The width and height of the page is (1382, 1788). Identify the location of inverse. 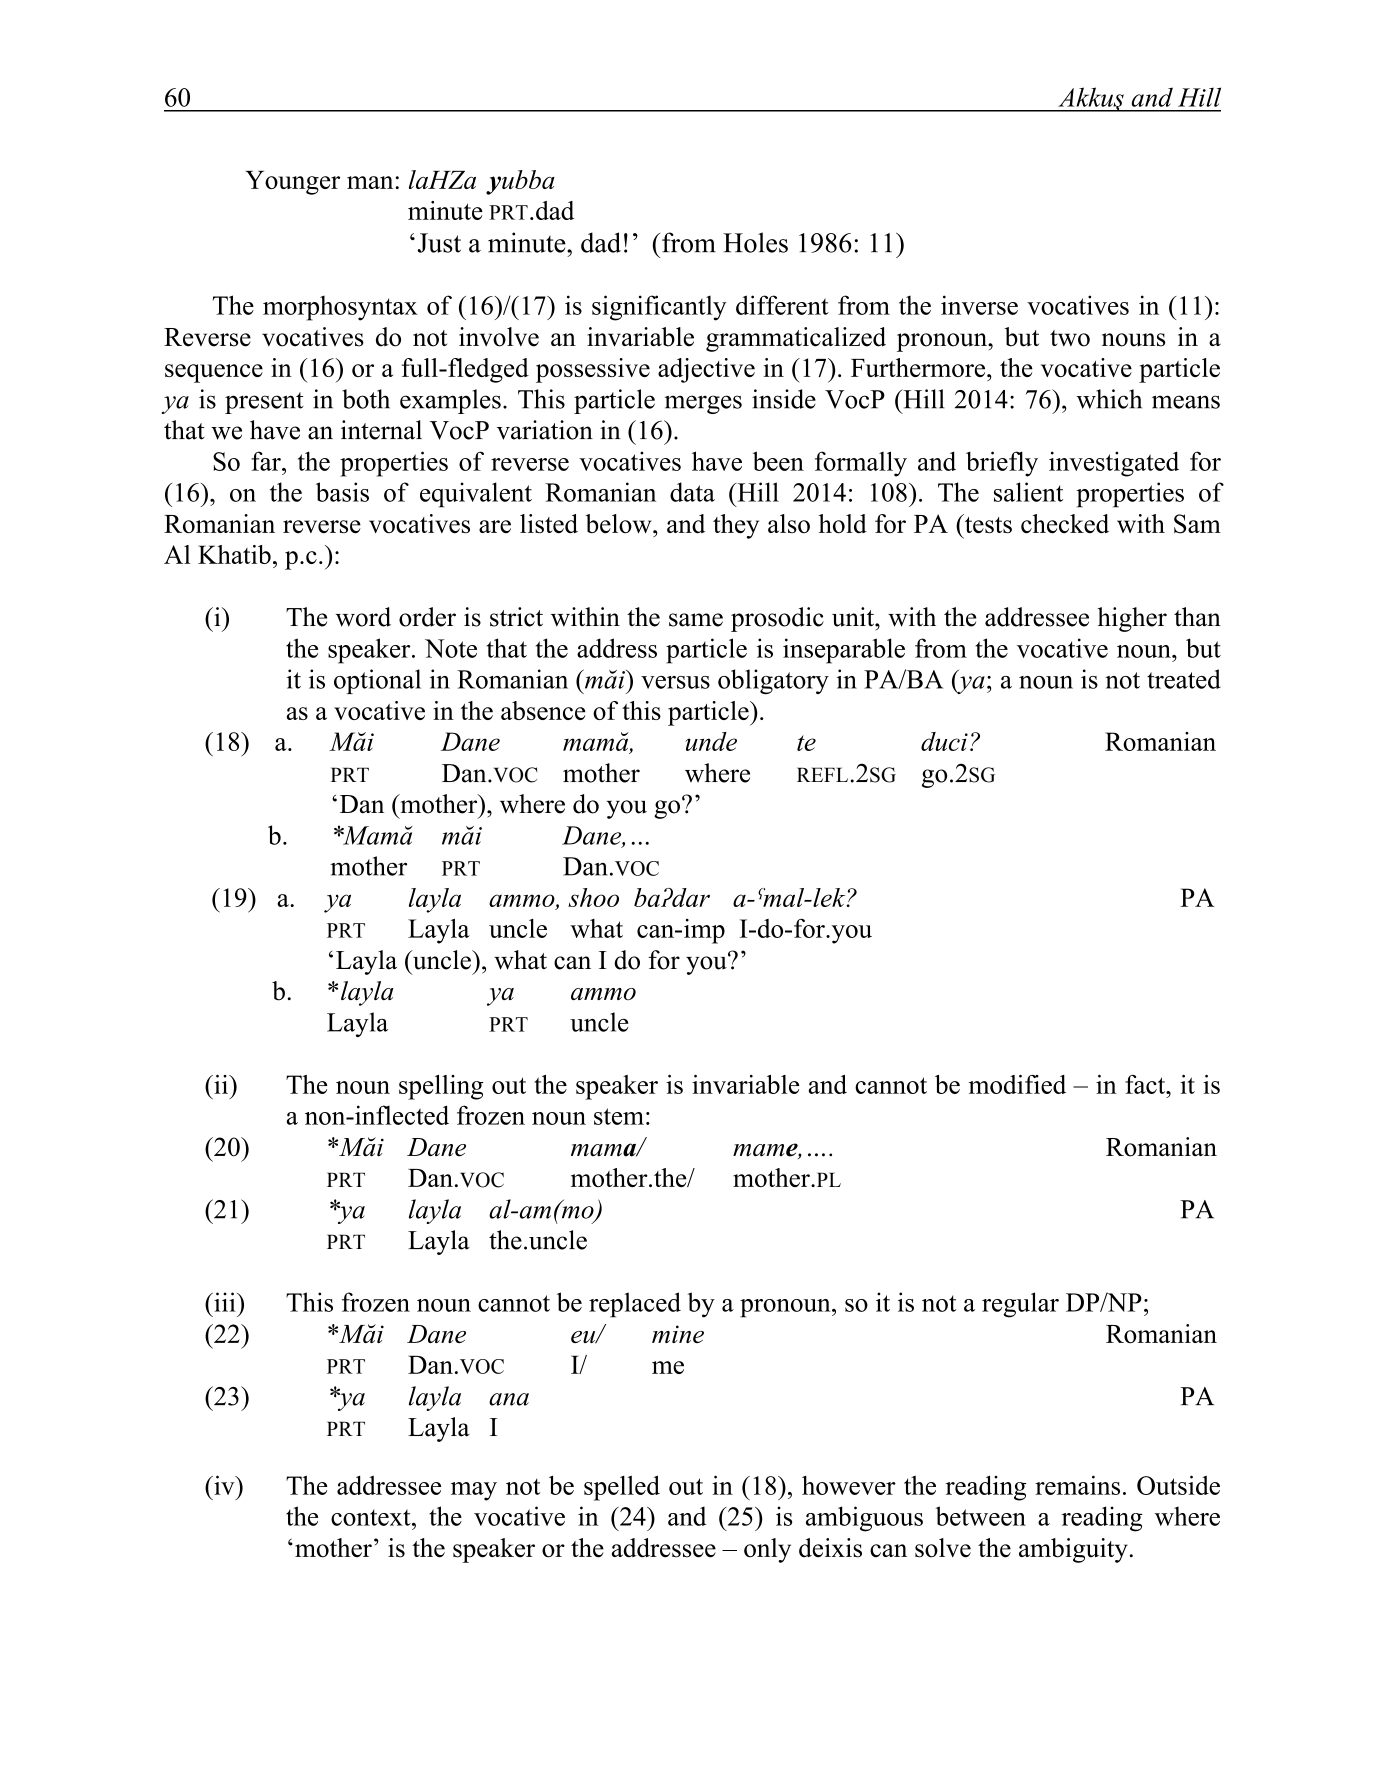
(979, 305).
